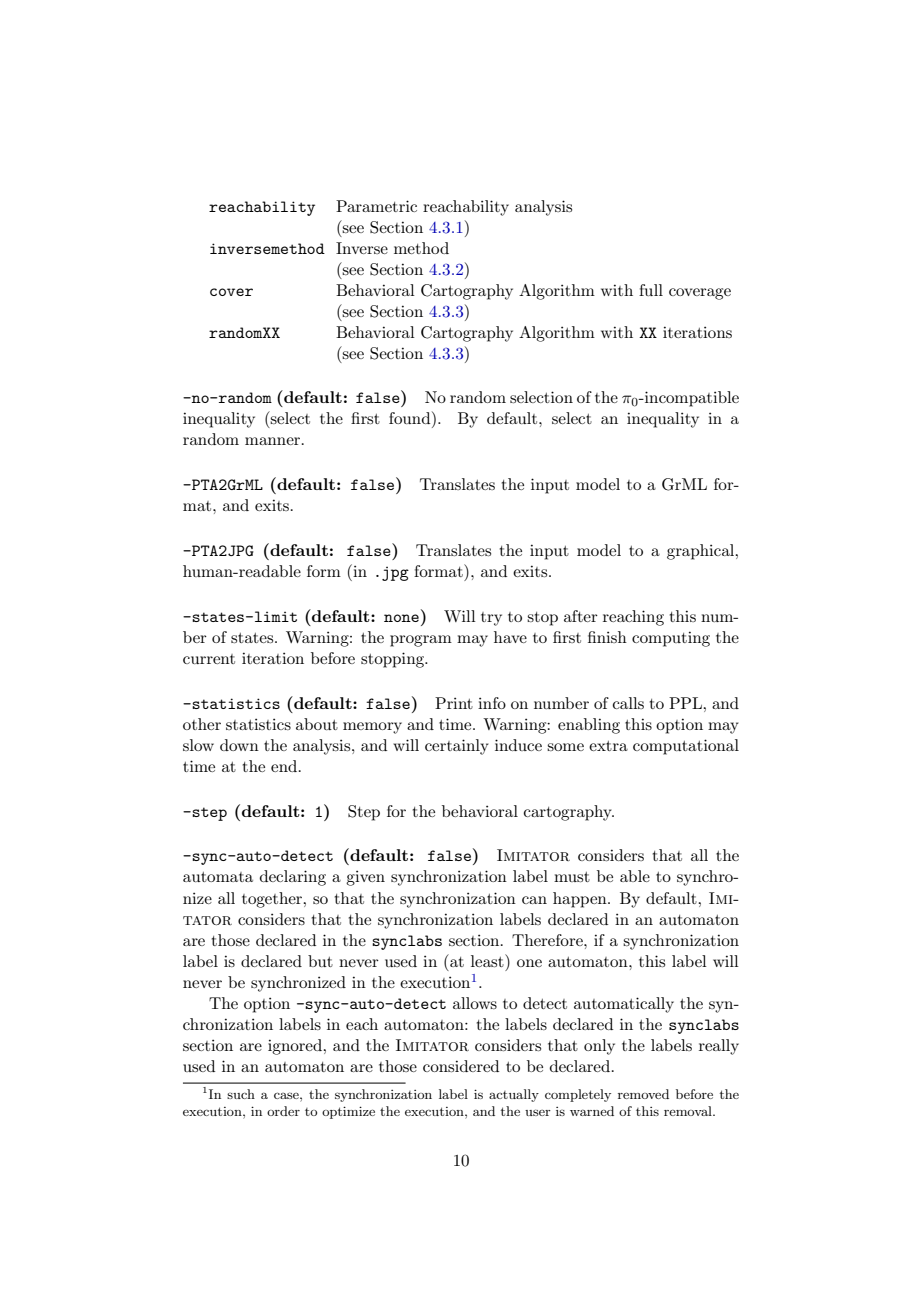 The width and height of the screenshot is (924, 1308). Describe the element at coordinates (651, 290) in the screenshot. I see `full` at that location.
